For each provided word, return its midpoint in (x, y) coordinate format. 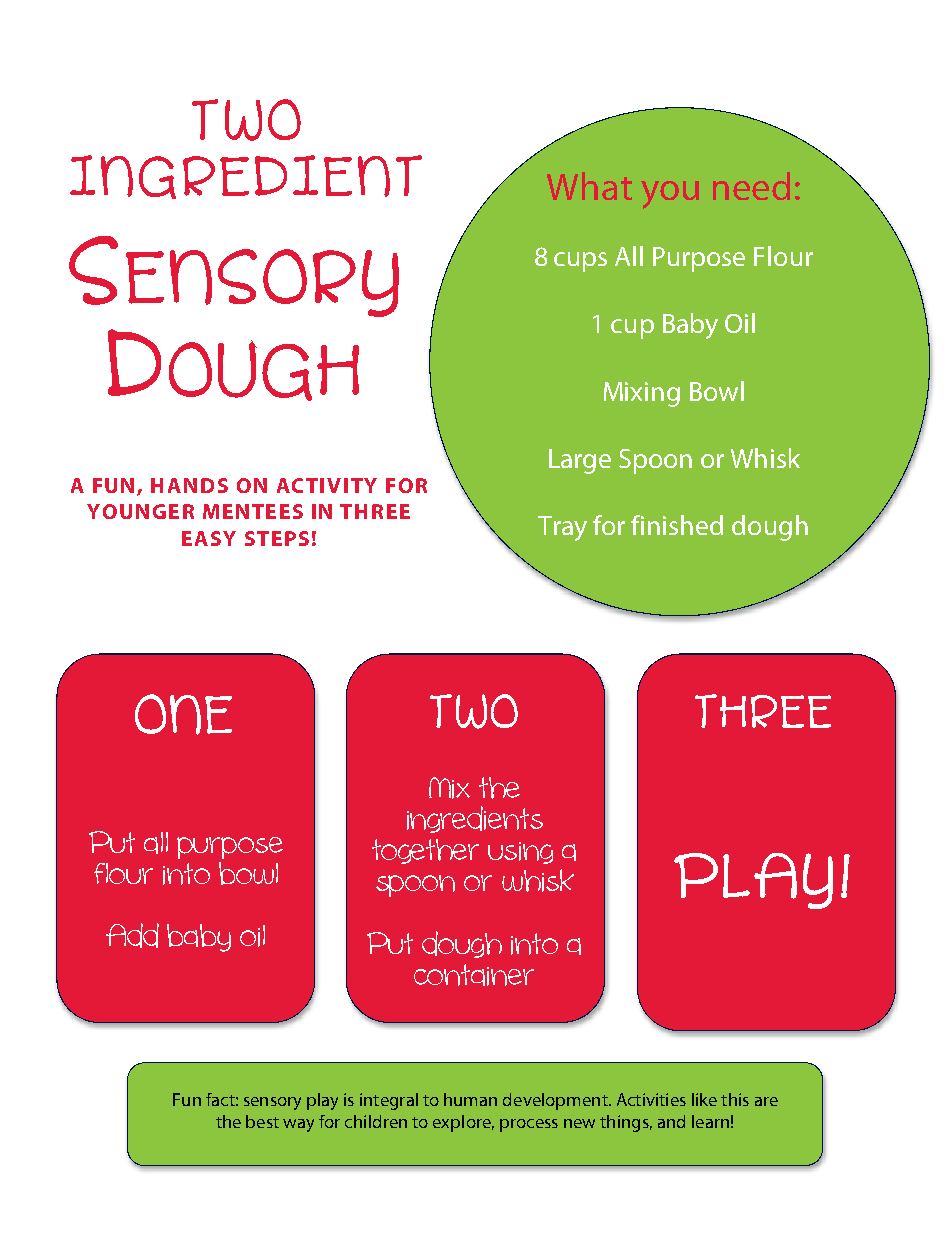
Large (580, 461)
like (704, 1099)
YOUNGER (140, 511)
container (474, 975)
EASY (209, 538)
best (262, 1121)
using (520, 853)
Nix (449, 788)
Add (132, 935)
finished (677, 525)
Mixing (642, 394)
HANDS (189, 485)
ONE (183, 714)
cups (580, 262)
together (425, 851)
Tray (562, 528)
